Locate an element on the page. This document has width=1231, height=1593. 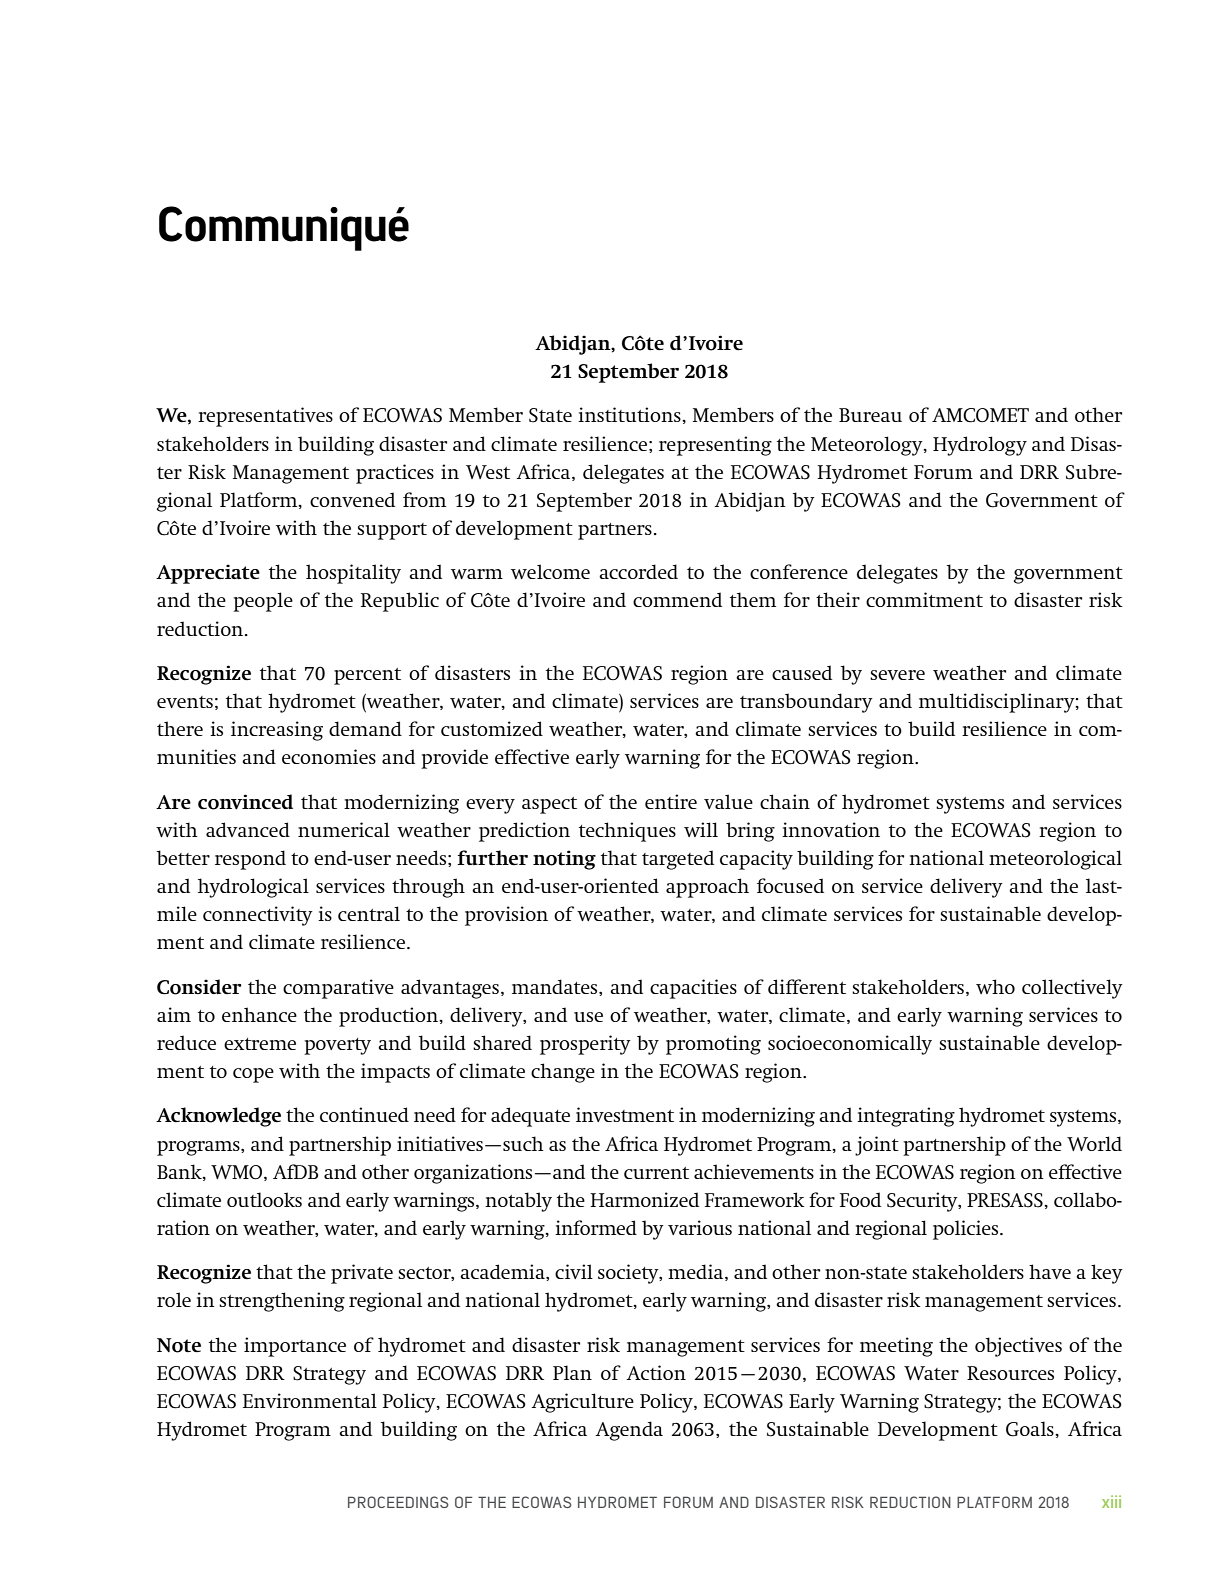
Hydrology is located at coordinates (980, 446).
